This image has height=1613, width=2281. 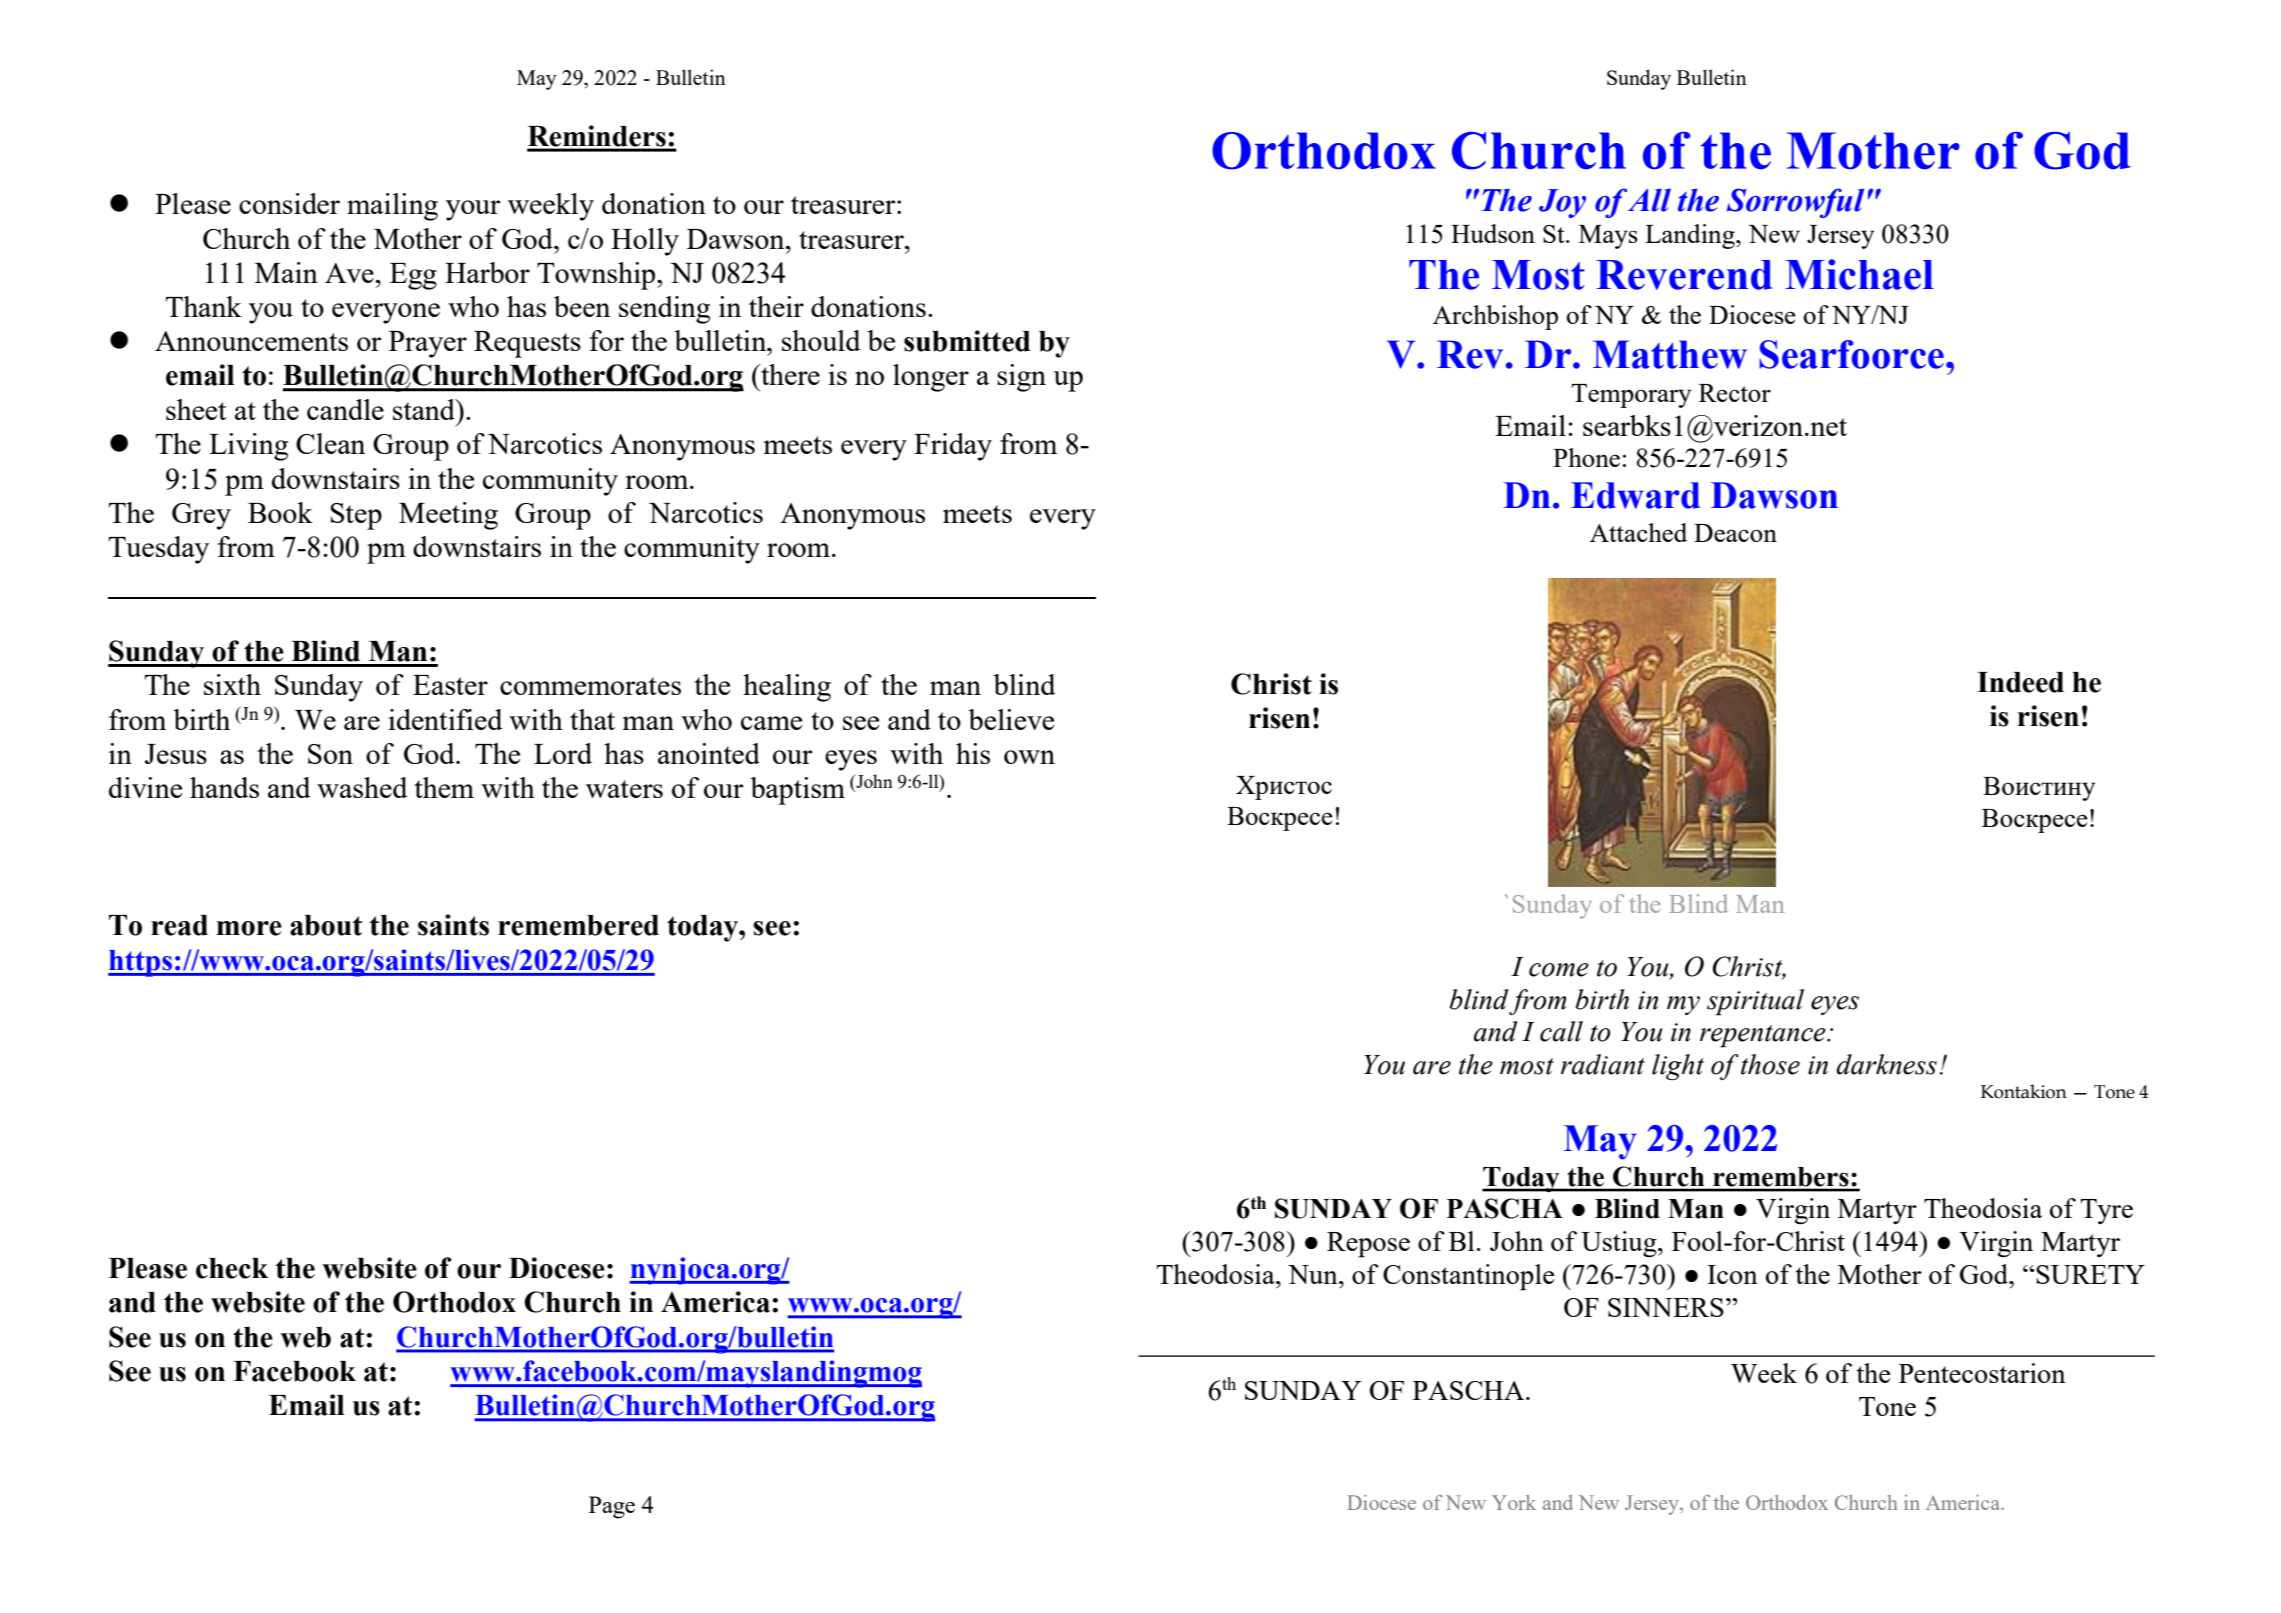 What do you see at coordinates (1886, 1064) in the image?
I see `darkness` at bounding box center [1886, 1064].
